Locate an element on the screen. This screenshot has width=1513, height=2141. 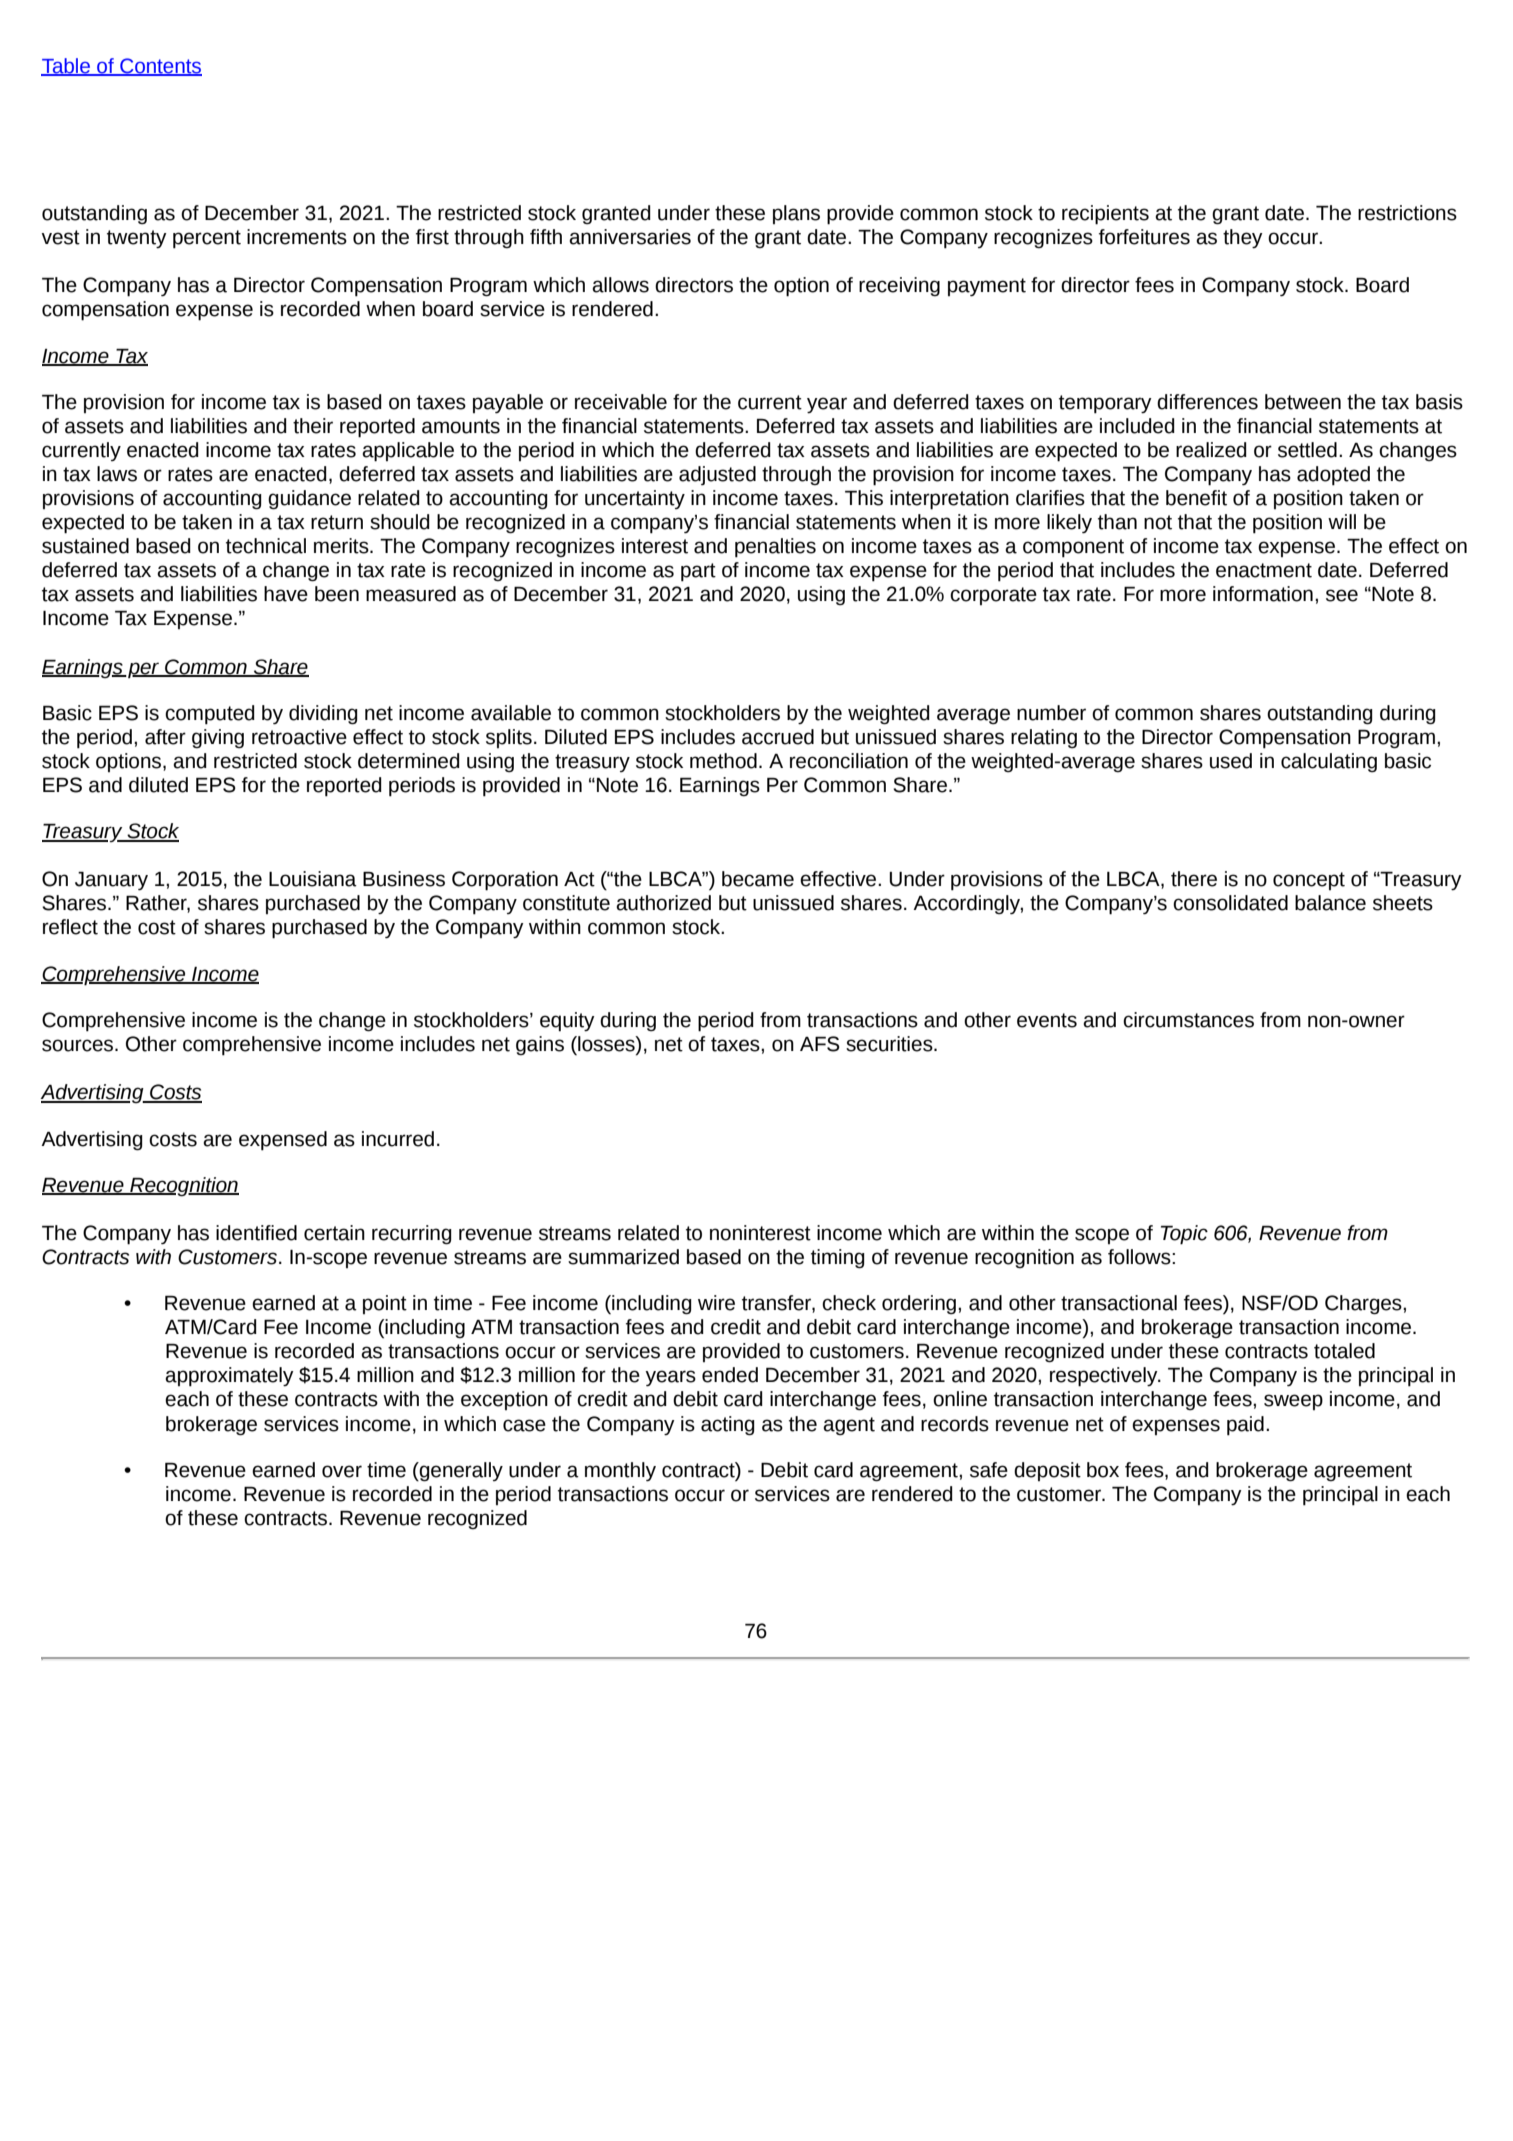
giving is located at coordinates (218, 738).
